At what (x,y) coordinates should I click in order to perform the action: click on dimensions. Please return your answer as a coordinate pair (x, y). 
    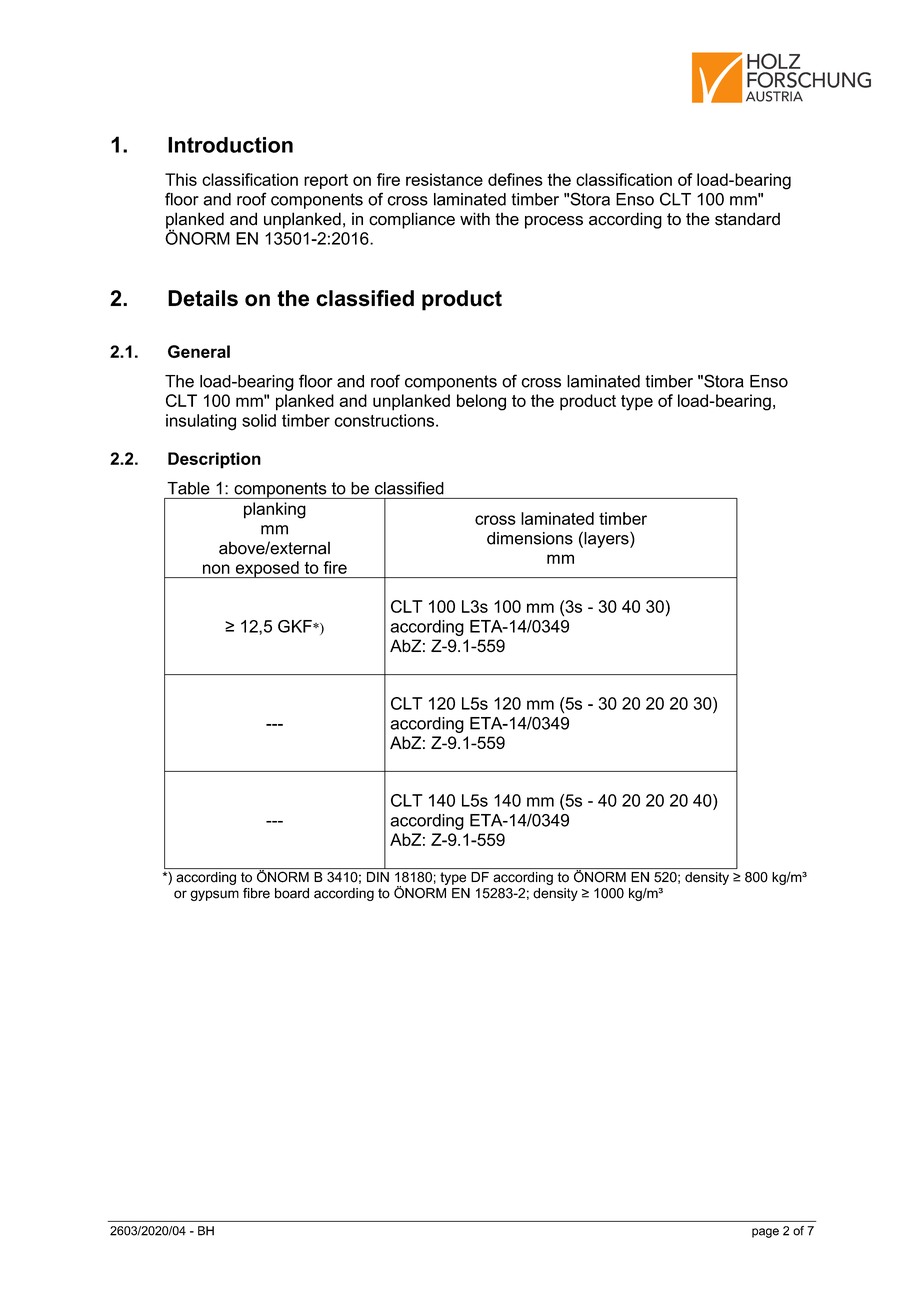
    Looking at the image, I should click on (530, 538).
